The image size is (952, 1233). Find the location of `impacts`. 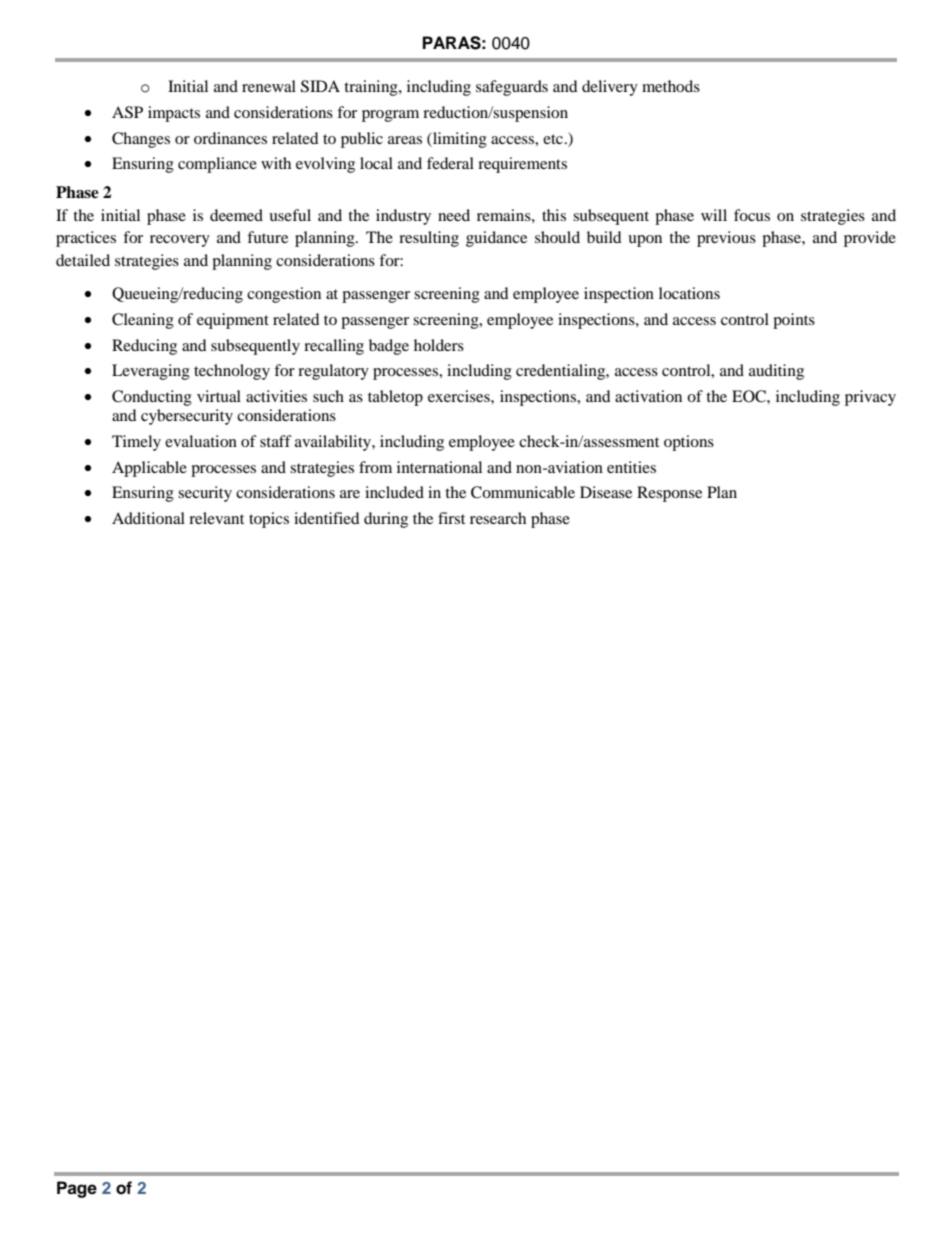

impacts is located at coordinates (174, 114).
